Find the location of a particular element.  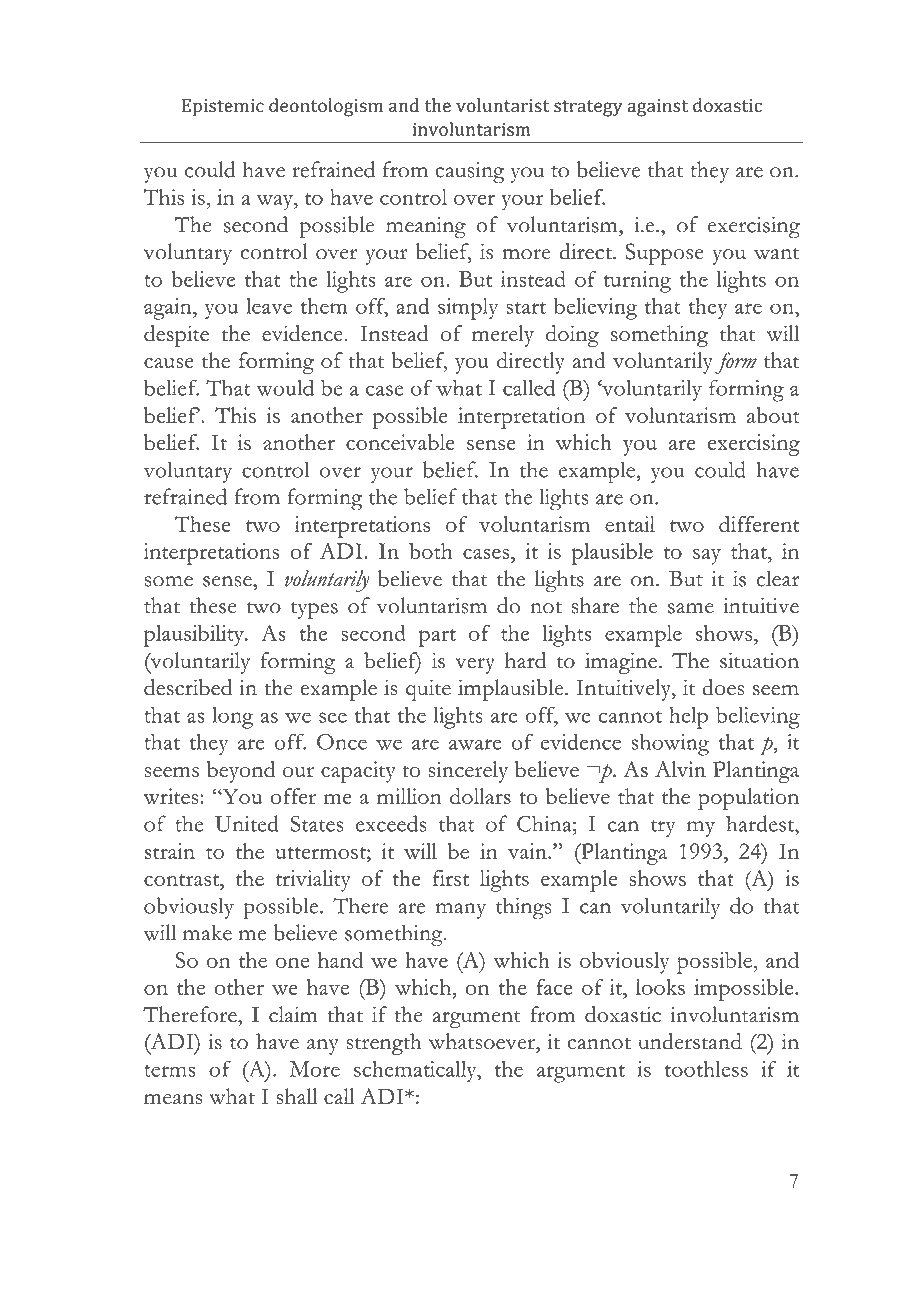

plausibility is located at coordinates (195, 636).
